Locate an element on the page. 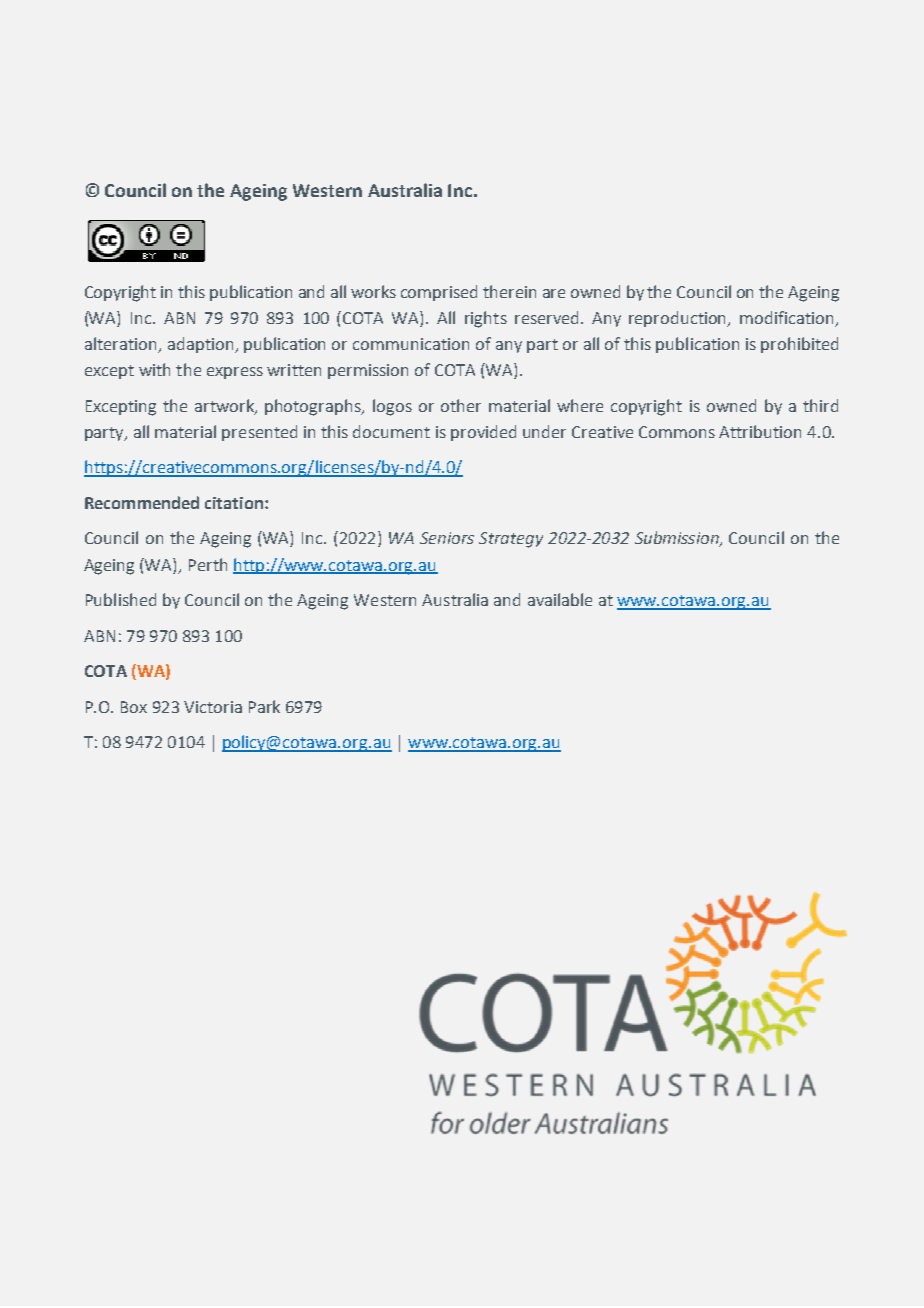  Attribution is located at coordinates (760, 431).
